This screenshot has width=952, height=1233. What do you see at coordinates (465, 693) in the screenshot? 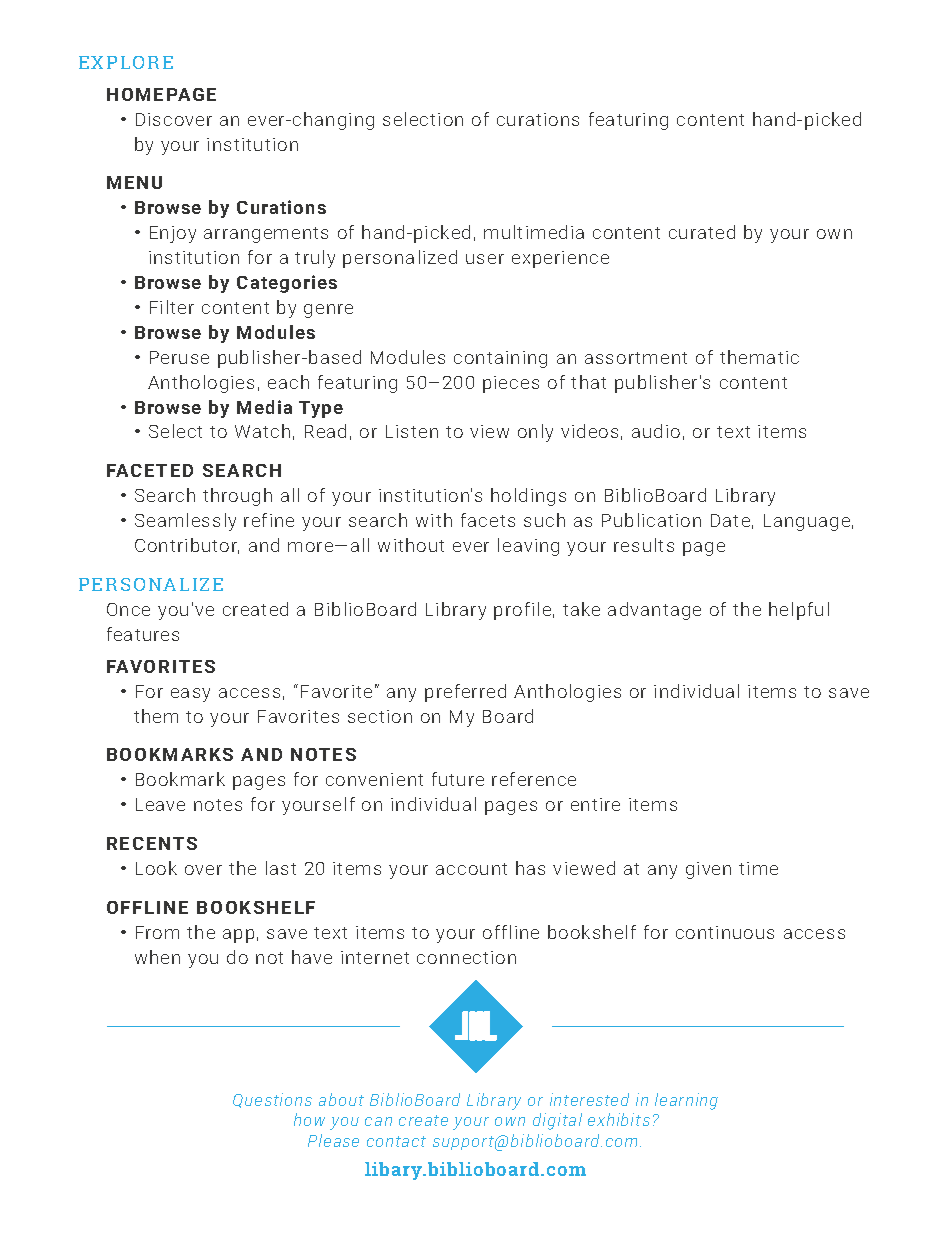
I see `preferred` at bounding box center [465, 693].
